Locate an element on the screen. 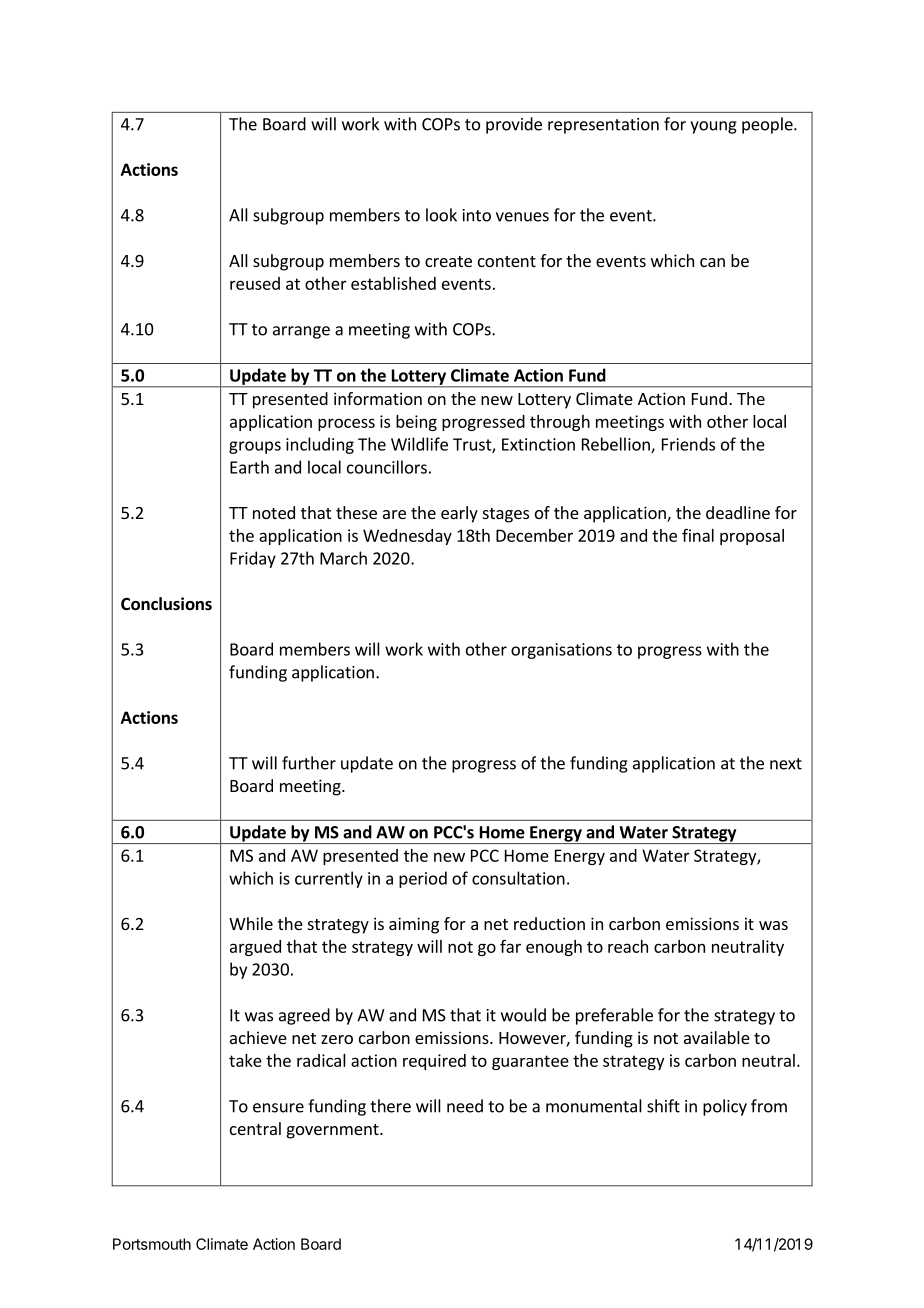 This screenshot has width=924, height=1308. organisations is located at coordinates (561, 651).
